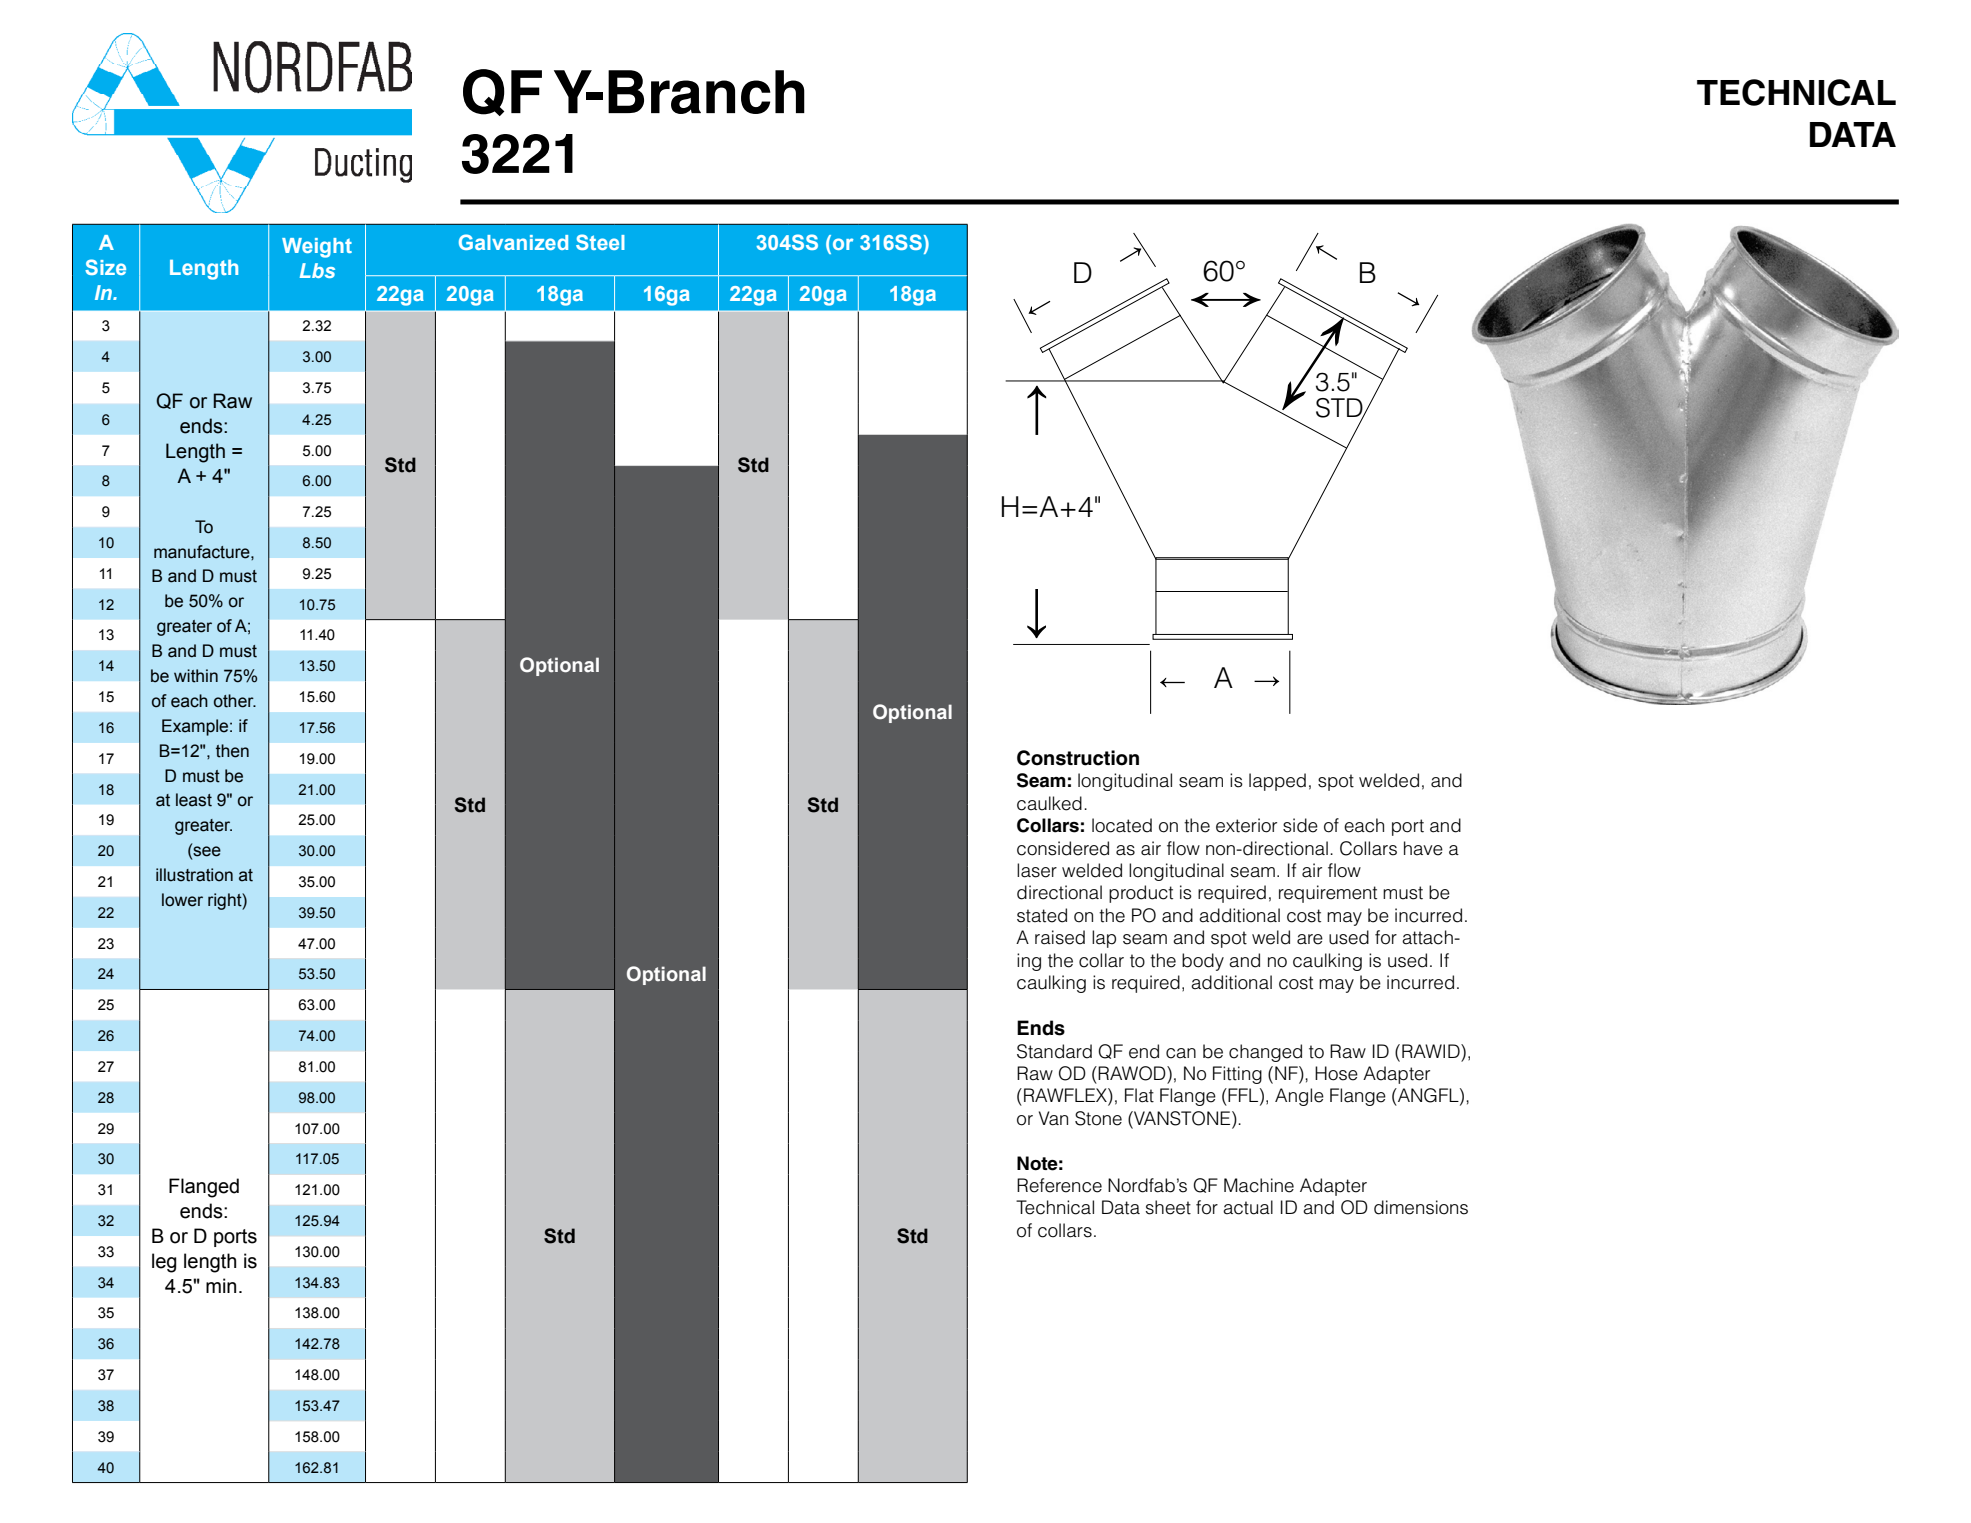 The image size is (1971, 1523). Describe the element at coordinates (1122, 825) in the screenshot. I see `located` at that location.
